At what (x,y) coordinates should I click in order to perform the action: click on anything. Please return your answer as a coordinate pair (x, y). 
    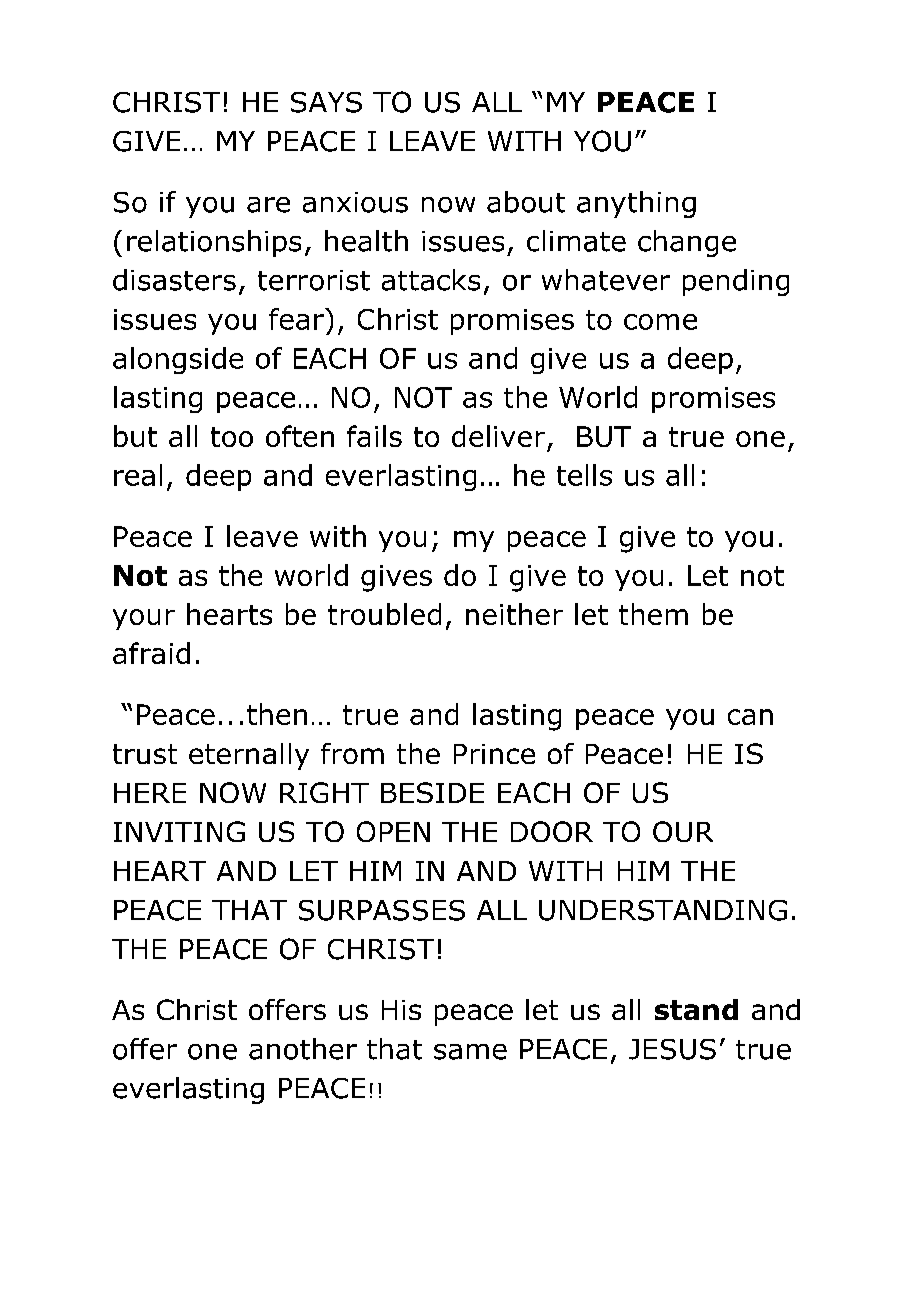
    Looking at the image, I should click on (636, 204).
